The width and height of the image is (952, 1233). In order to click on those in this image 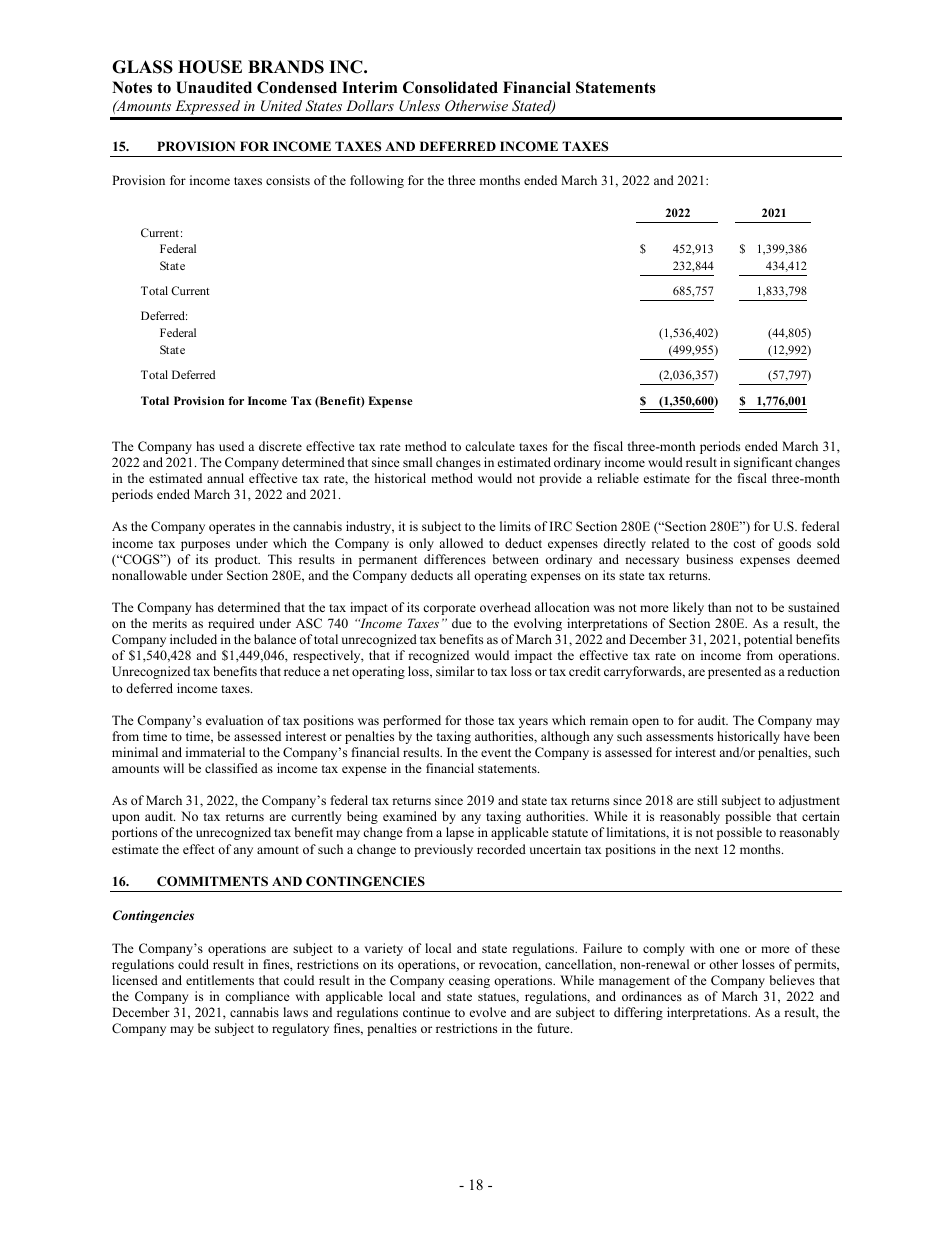, I will do `click(479, 720)`.
